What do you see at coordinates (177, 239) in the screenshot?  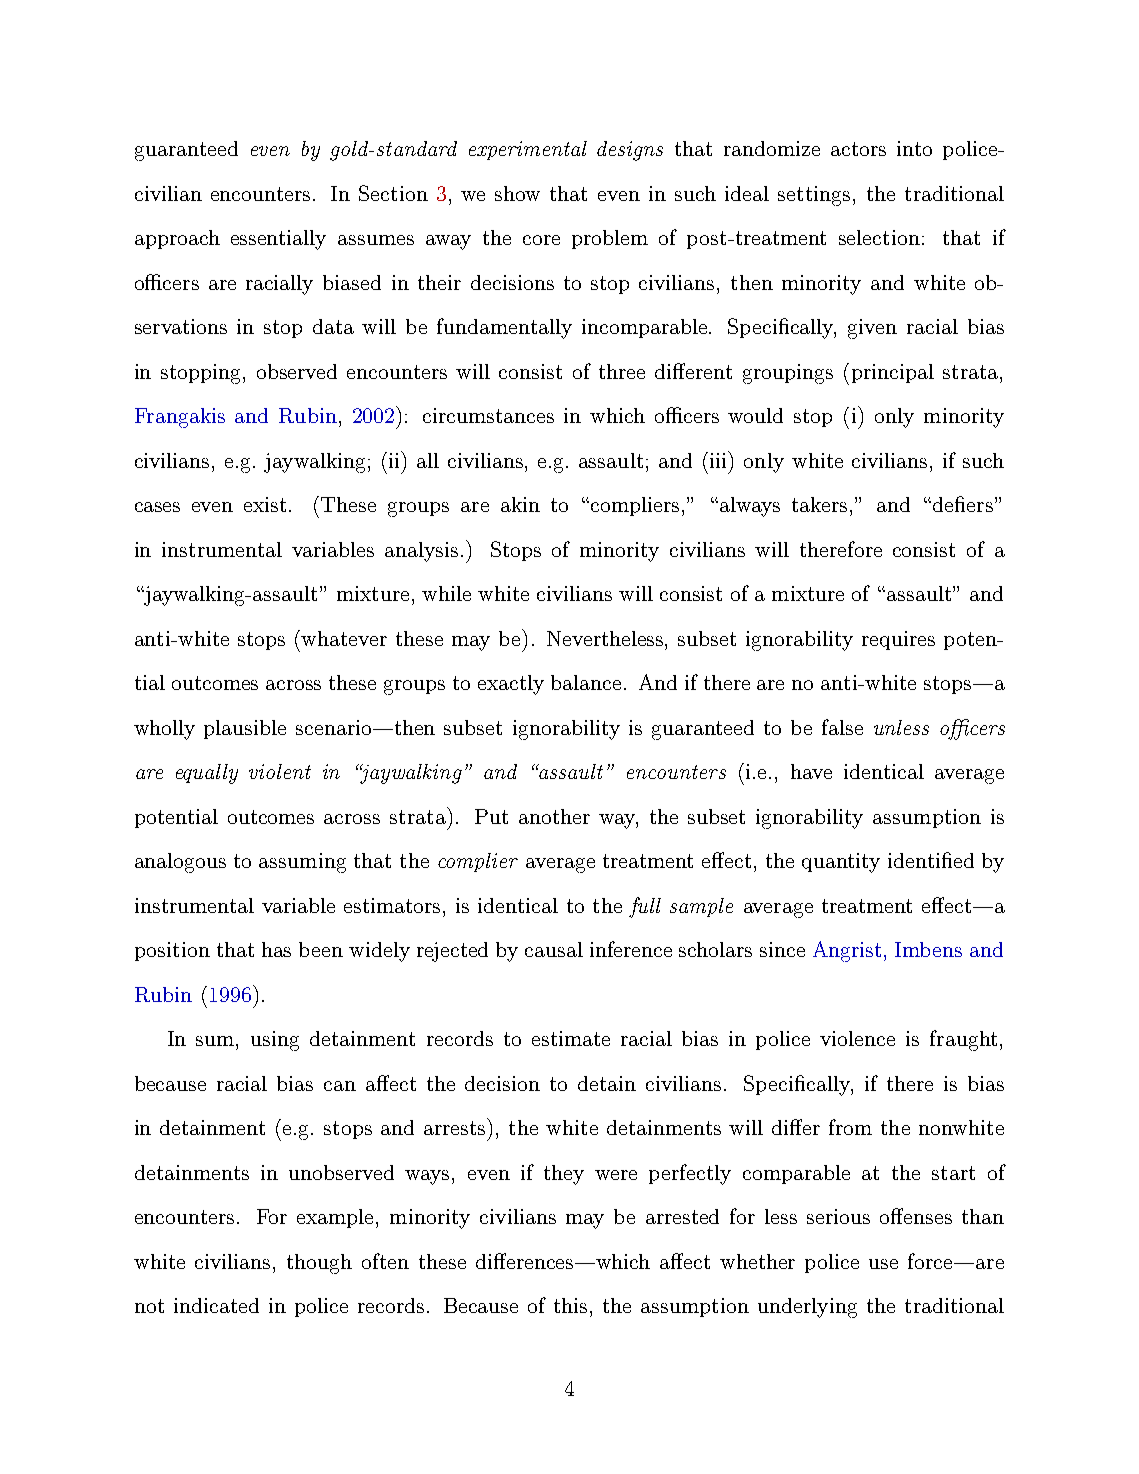 I see `approach` at bounding box center [177, 239].
